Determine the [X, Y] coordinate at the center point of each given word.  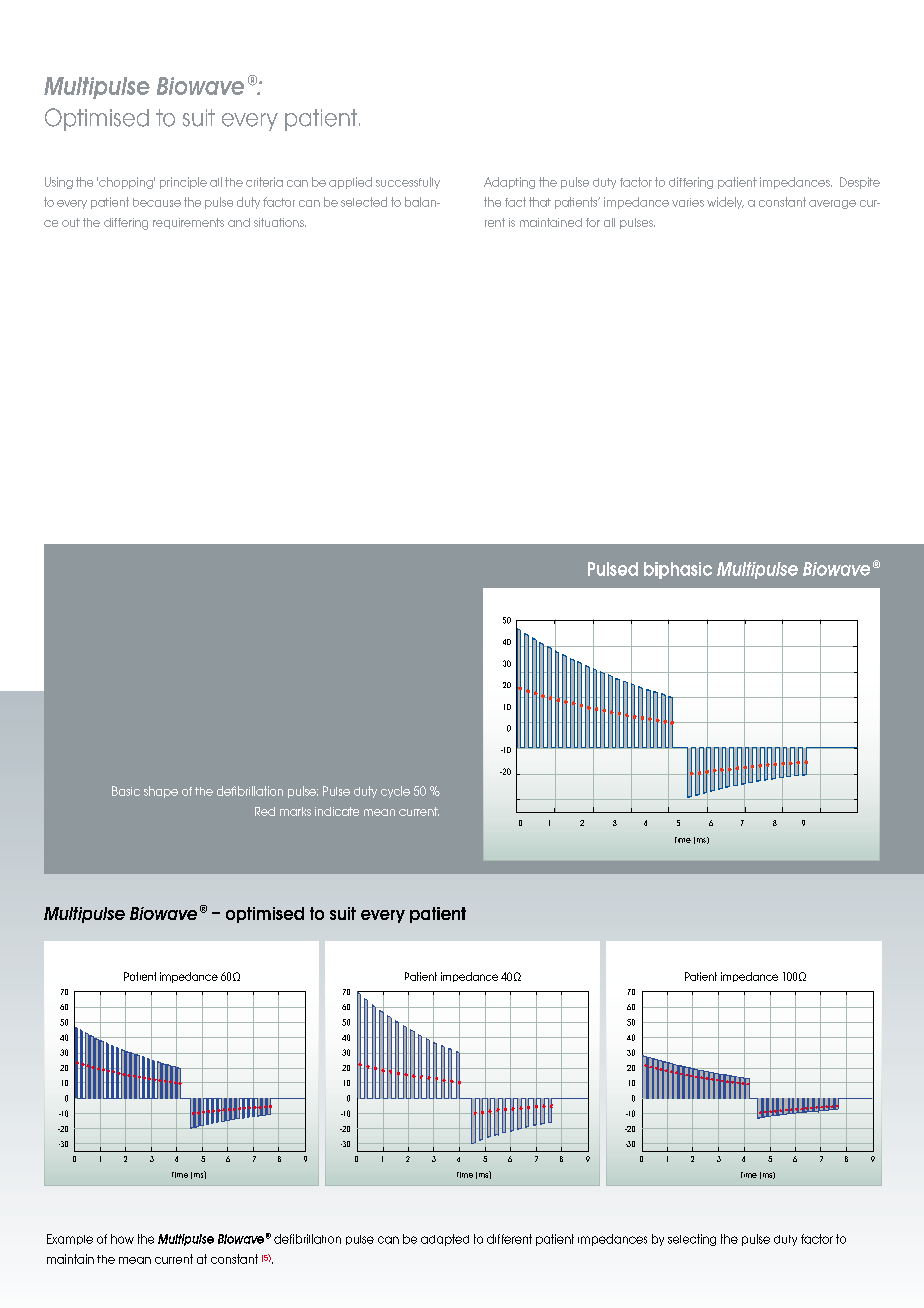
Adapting [509, 183]
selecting [692, 1240]
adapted [445, 1240]
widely [725, 203]
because [157, 202]
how [122, 1239]
